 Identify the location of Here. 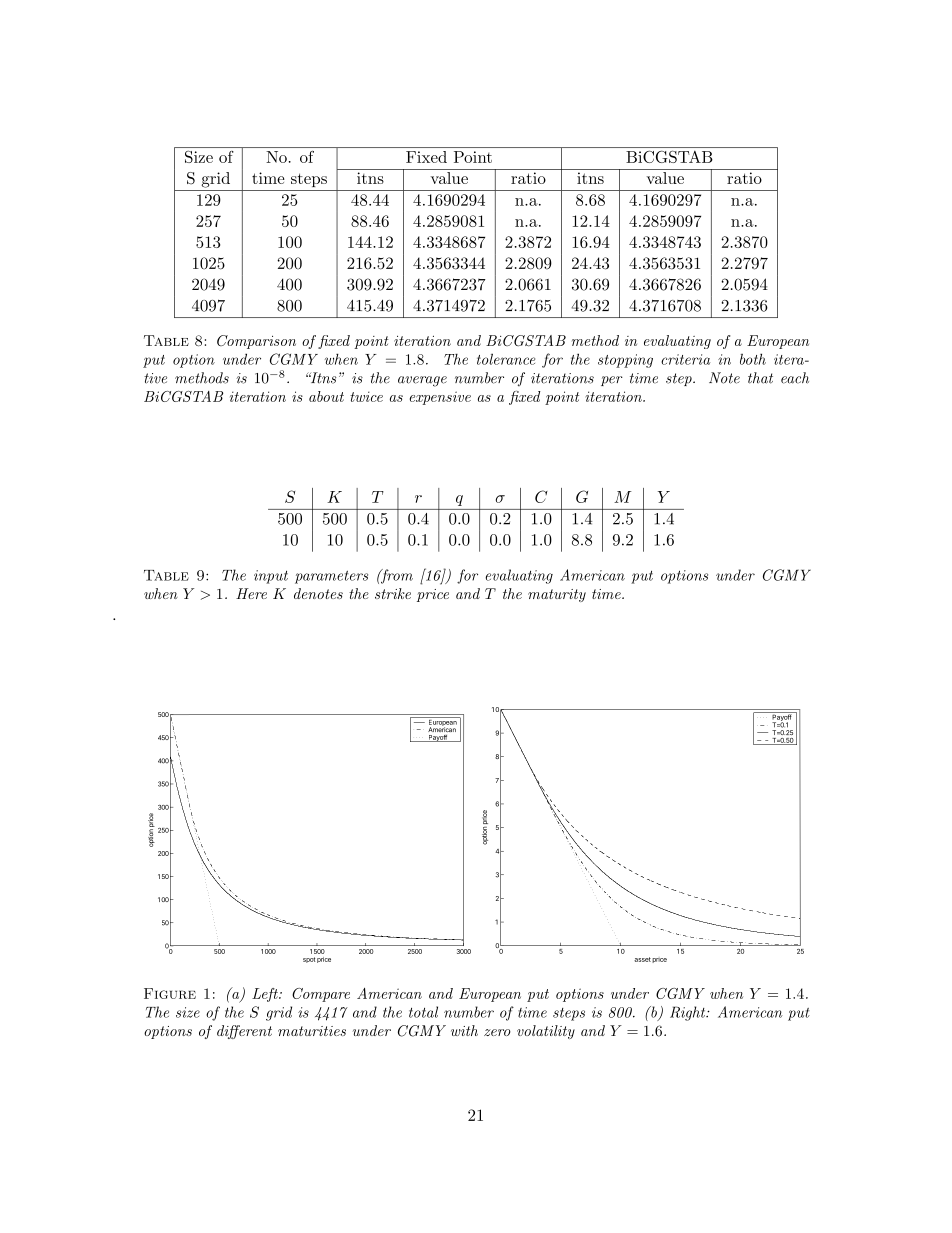
(251, 593).
